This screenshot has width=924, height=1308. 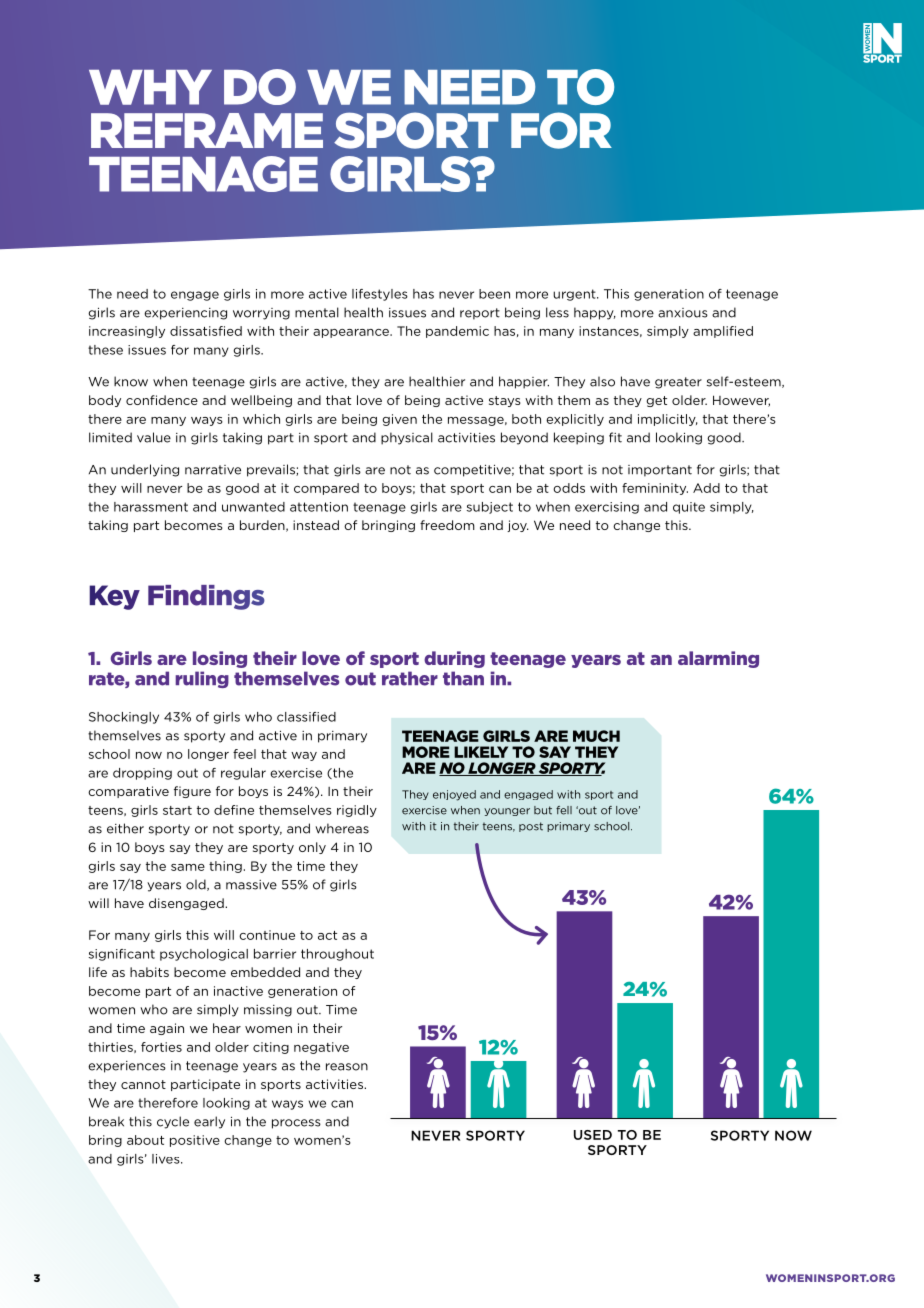 What do you see at coordinates (454, 795) in the screenshot?
I see `enjoyed` at bounding box center [454, 795].
